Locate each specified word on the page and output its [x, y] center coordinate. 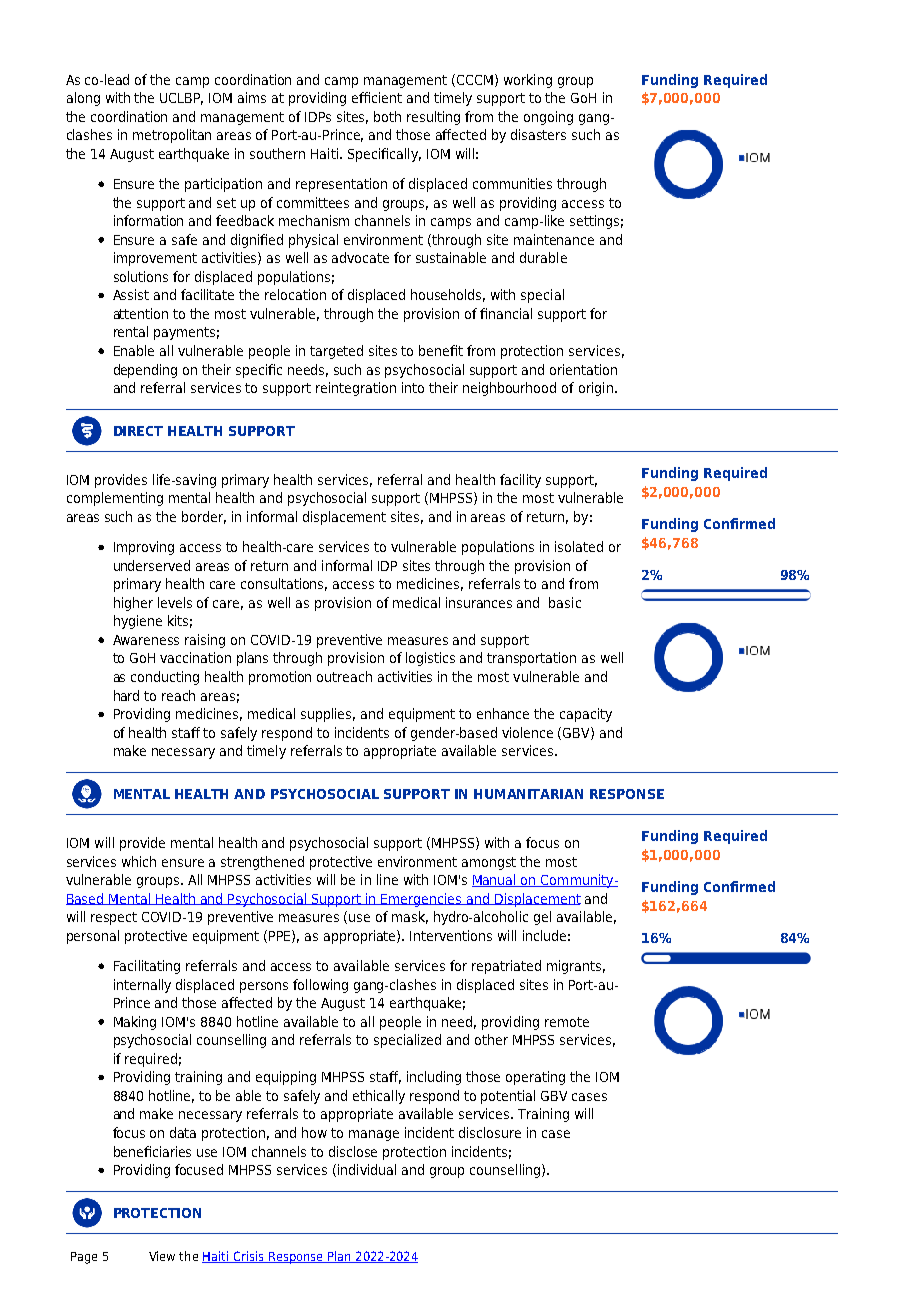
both [387, 116]
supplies [328, 715]
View [162, 1256]
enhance [503, 713]
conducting [165, 678]
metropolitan [172, 136]
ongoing [548, 118]
